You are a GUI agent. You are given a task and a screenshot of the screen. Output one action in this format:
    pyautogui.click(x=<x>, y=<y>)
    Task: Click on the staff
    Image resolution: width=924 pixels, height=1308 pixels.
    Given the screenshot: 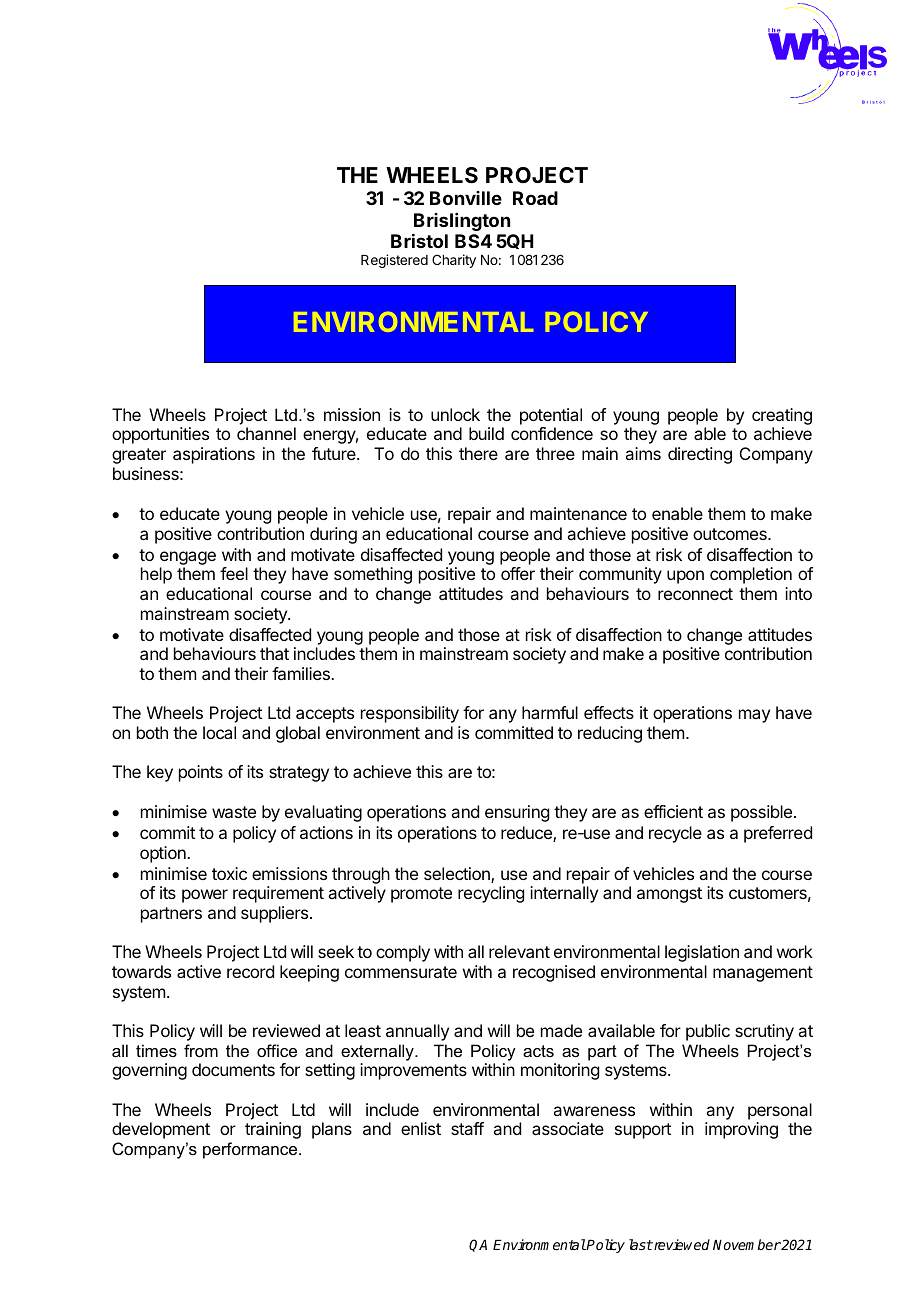 What is the action you would take?
    pyautogui.click(x=467, y=1128)
